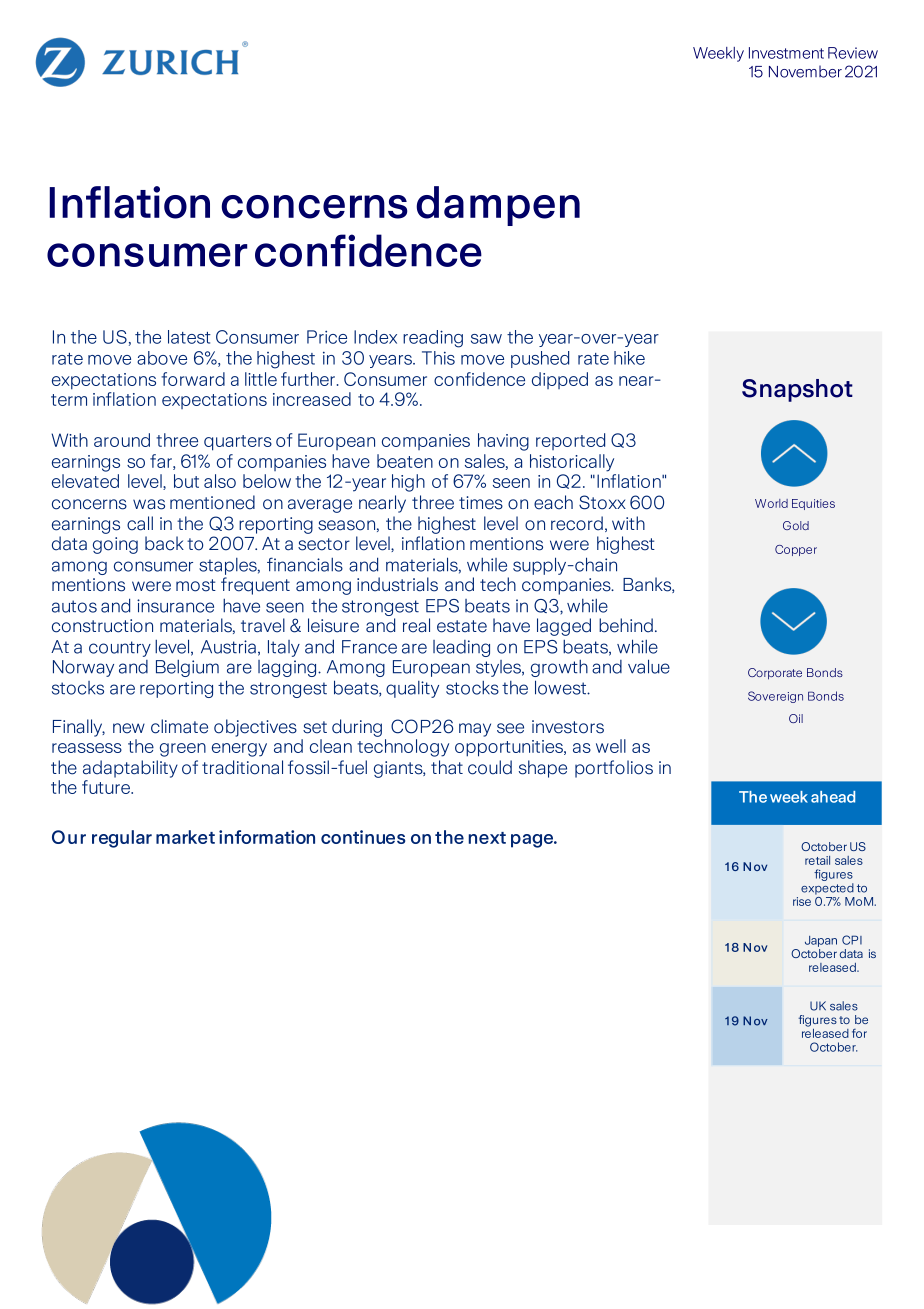 Image resolution: width=924 pixels, height=1309 pixels. I want to click on latest, so click(189, 337).
